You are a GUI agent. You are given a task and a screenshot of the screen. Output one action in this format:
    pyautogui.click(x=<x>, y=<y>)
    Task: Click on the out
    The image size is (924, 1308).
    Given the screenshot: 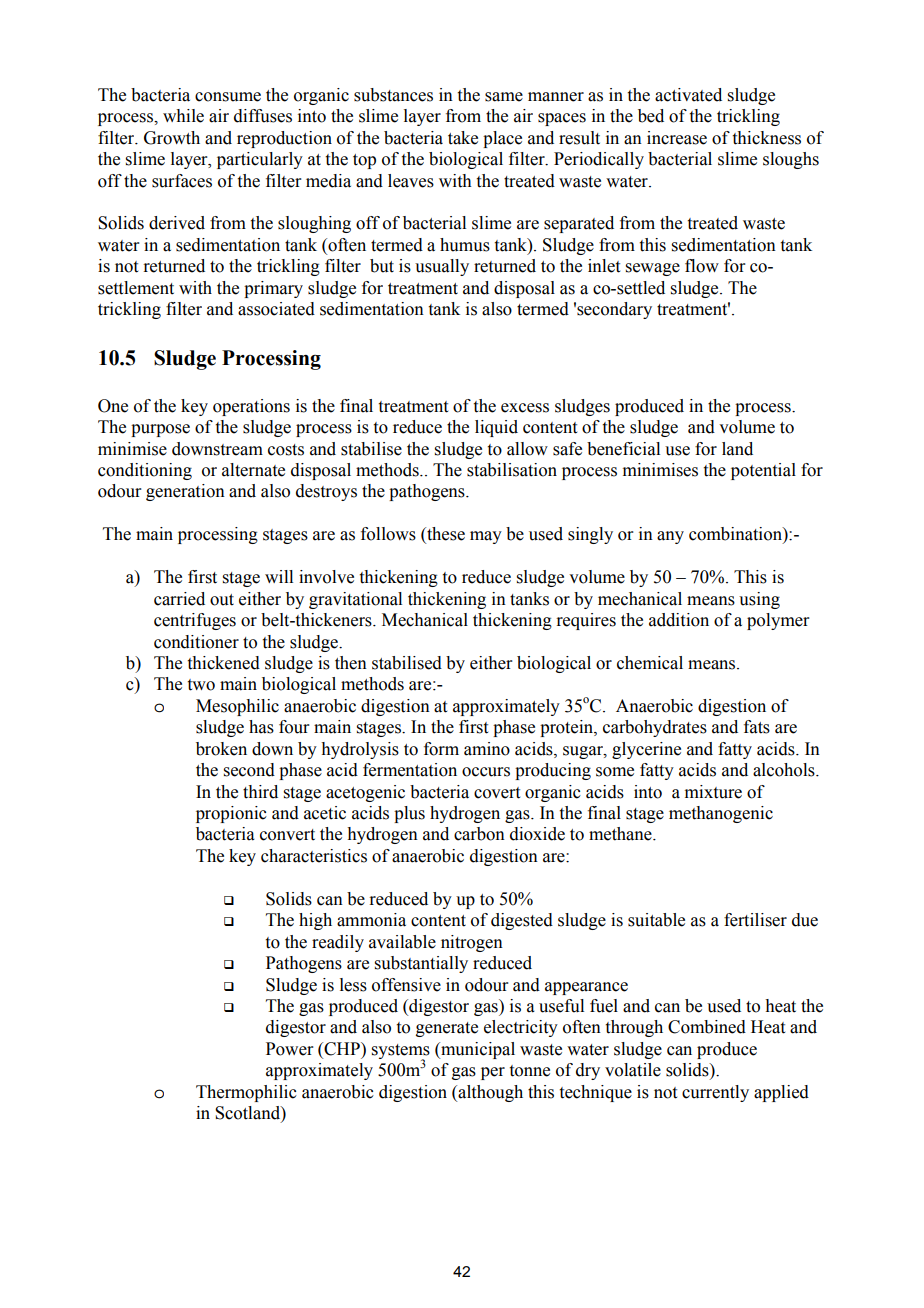 What is the action you would take?
    pyautogui.click(x=222, y=600)
